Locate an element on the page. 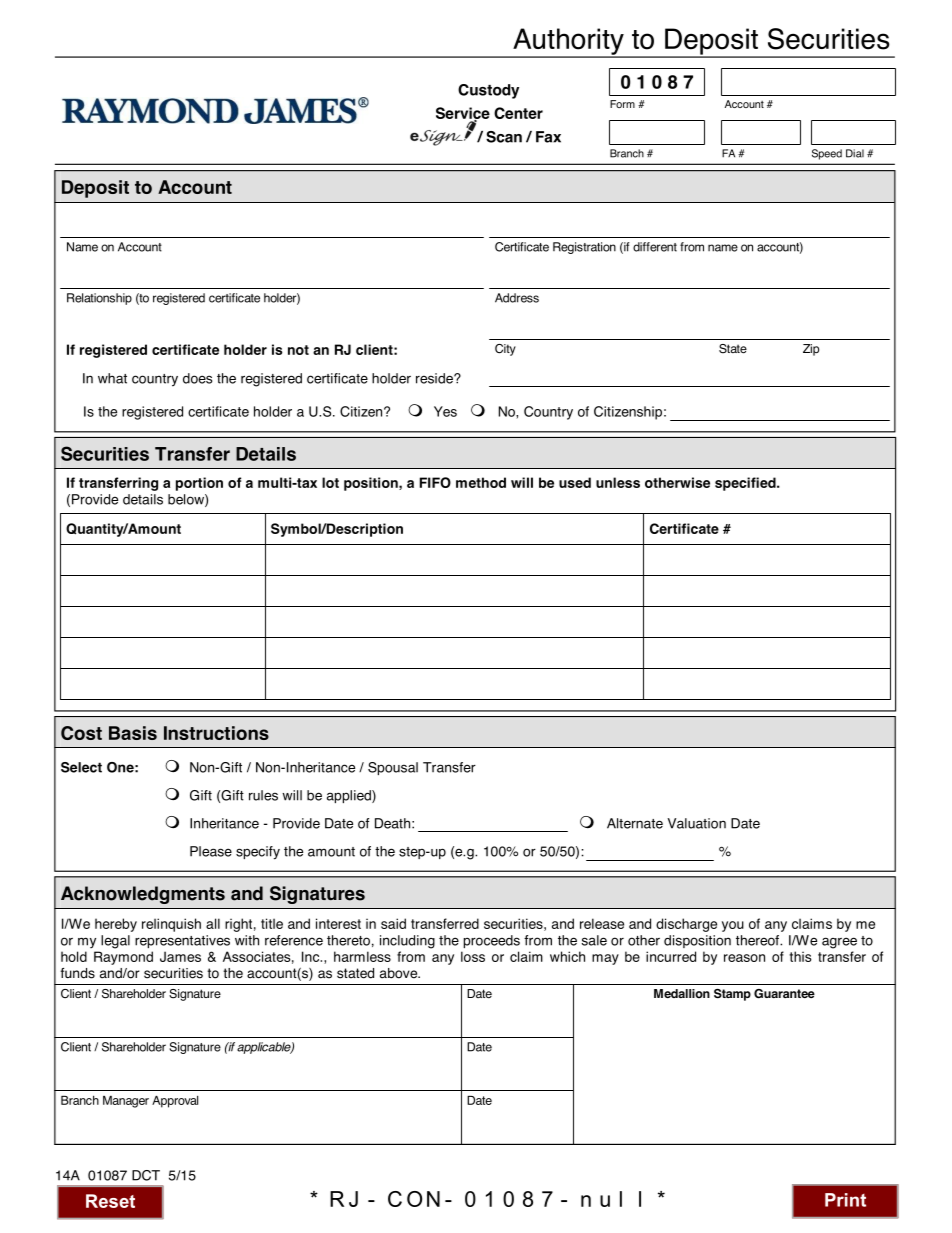 The image size is (952, 1233). Service is located at coordinates (463, 114).
